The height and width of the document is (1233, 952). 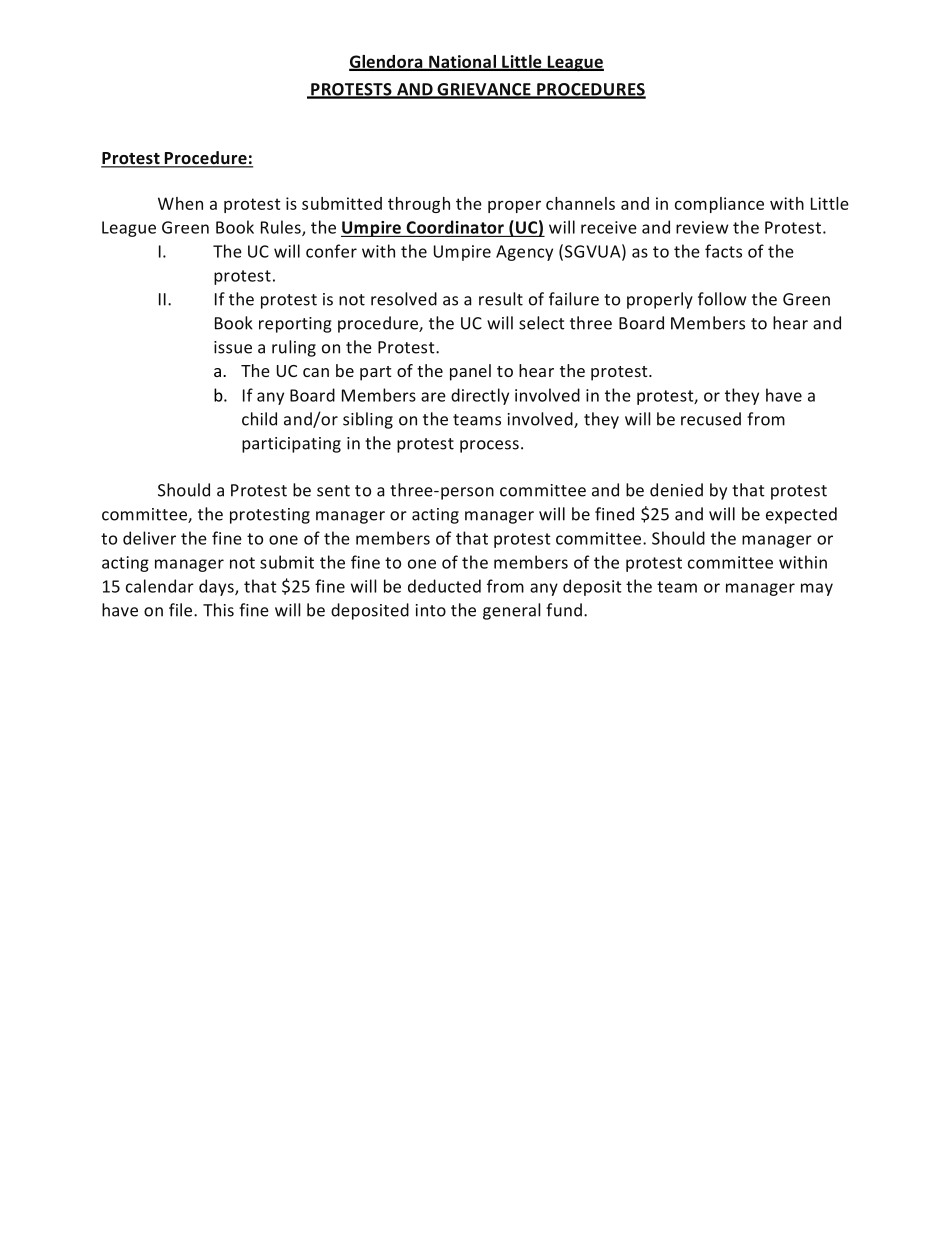 What do you see at coordinates (542, 323) in the document?
I see `select` at bounding box center [542, 323].
